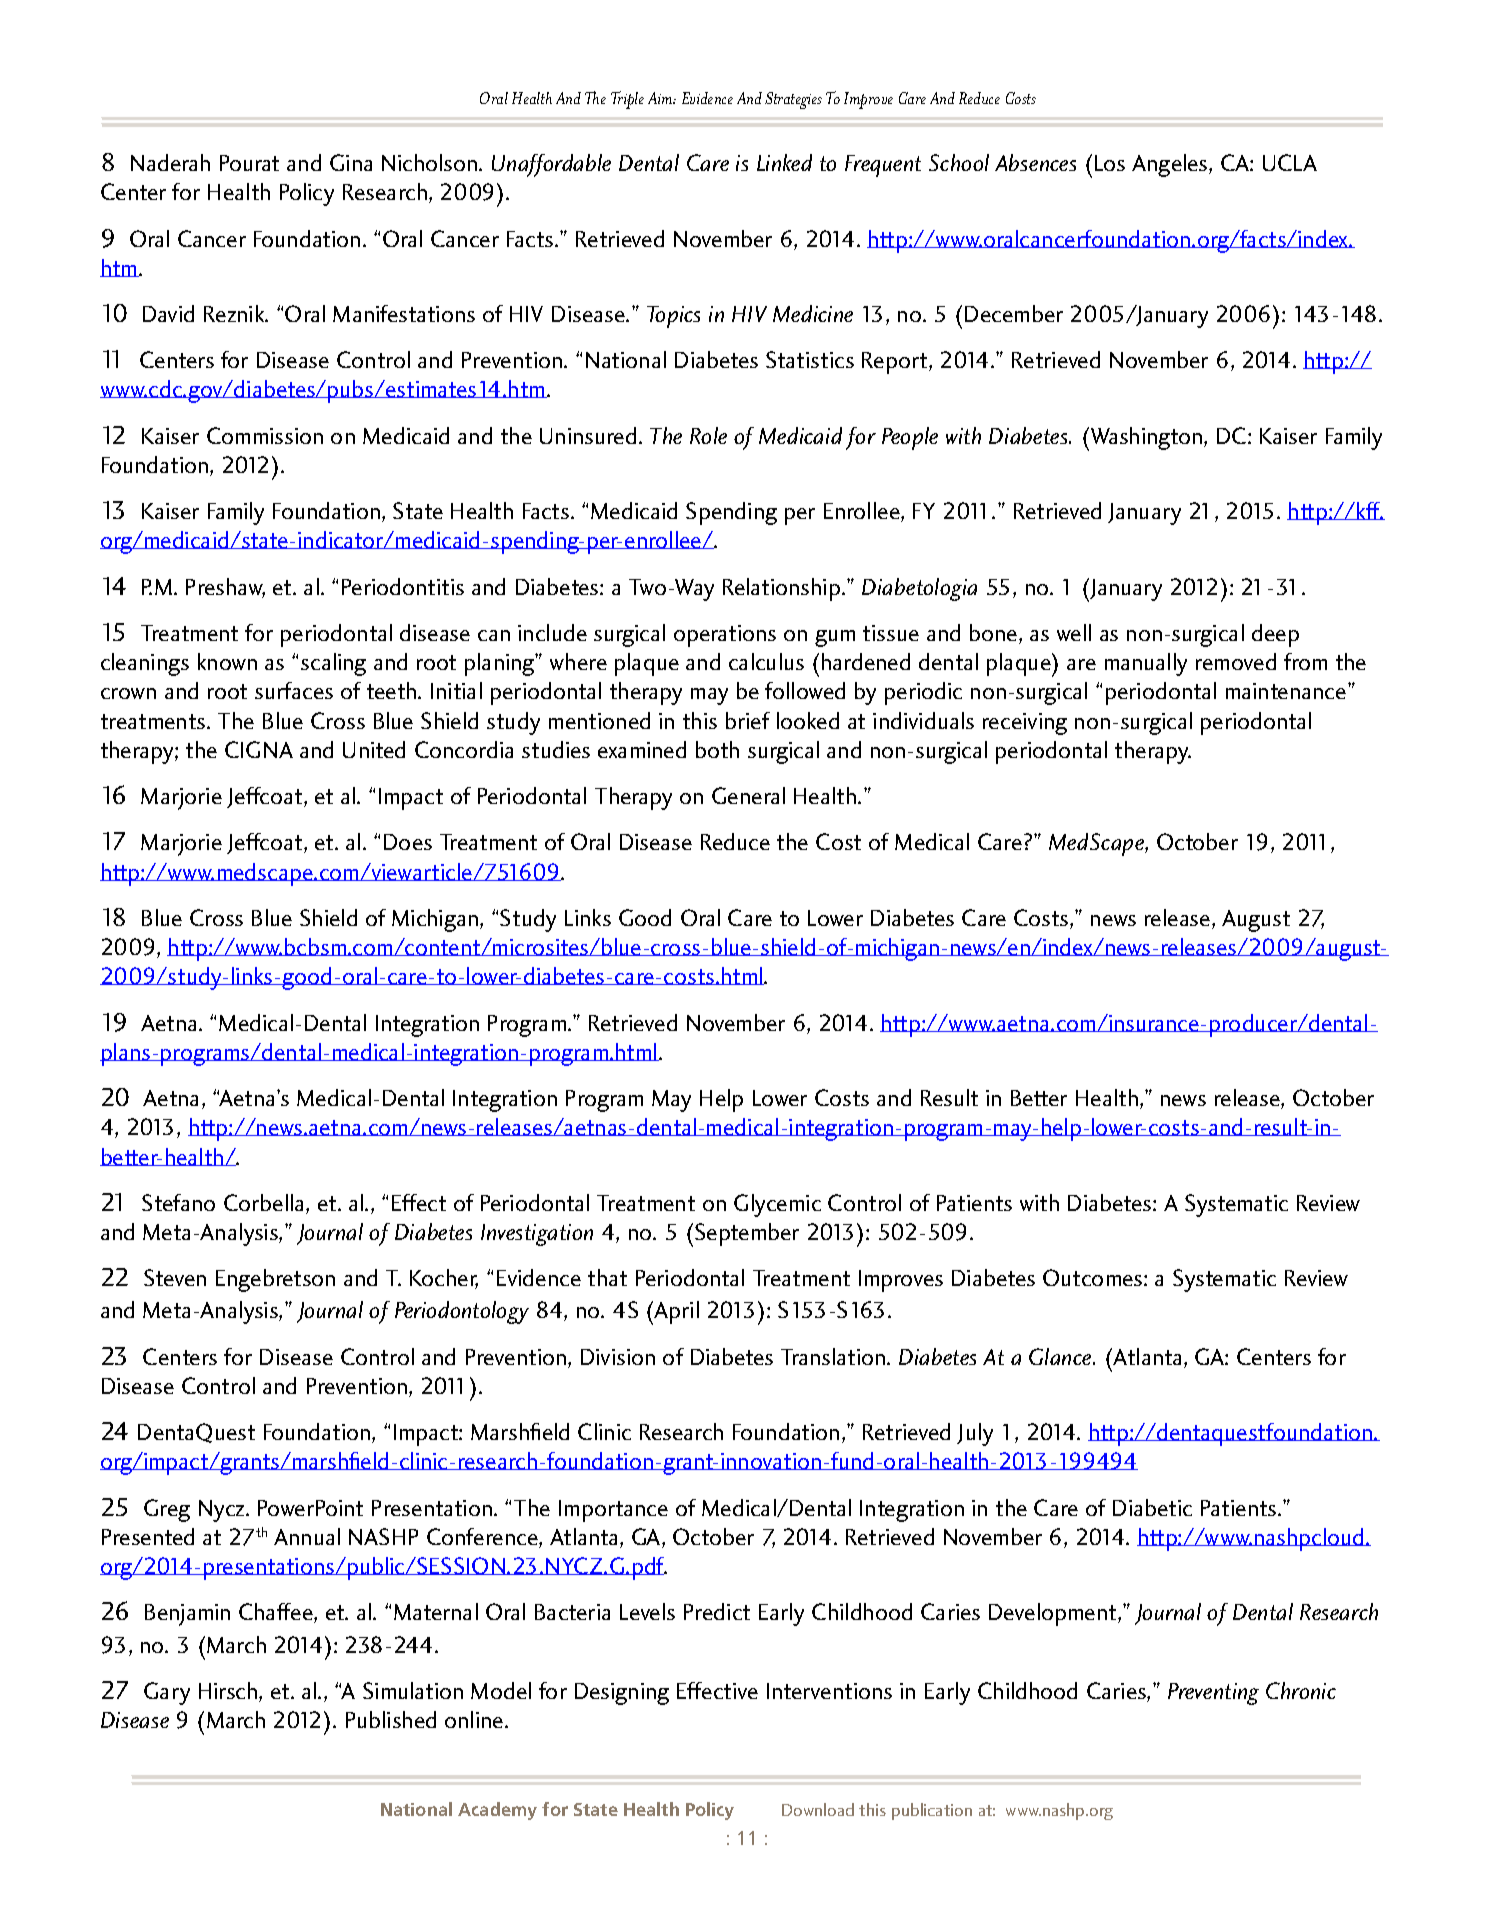 The height and width of the screenshot is (1932, 1493). I want to click on Stefano, so click(178, 1202).
